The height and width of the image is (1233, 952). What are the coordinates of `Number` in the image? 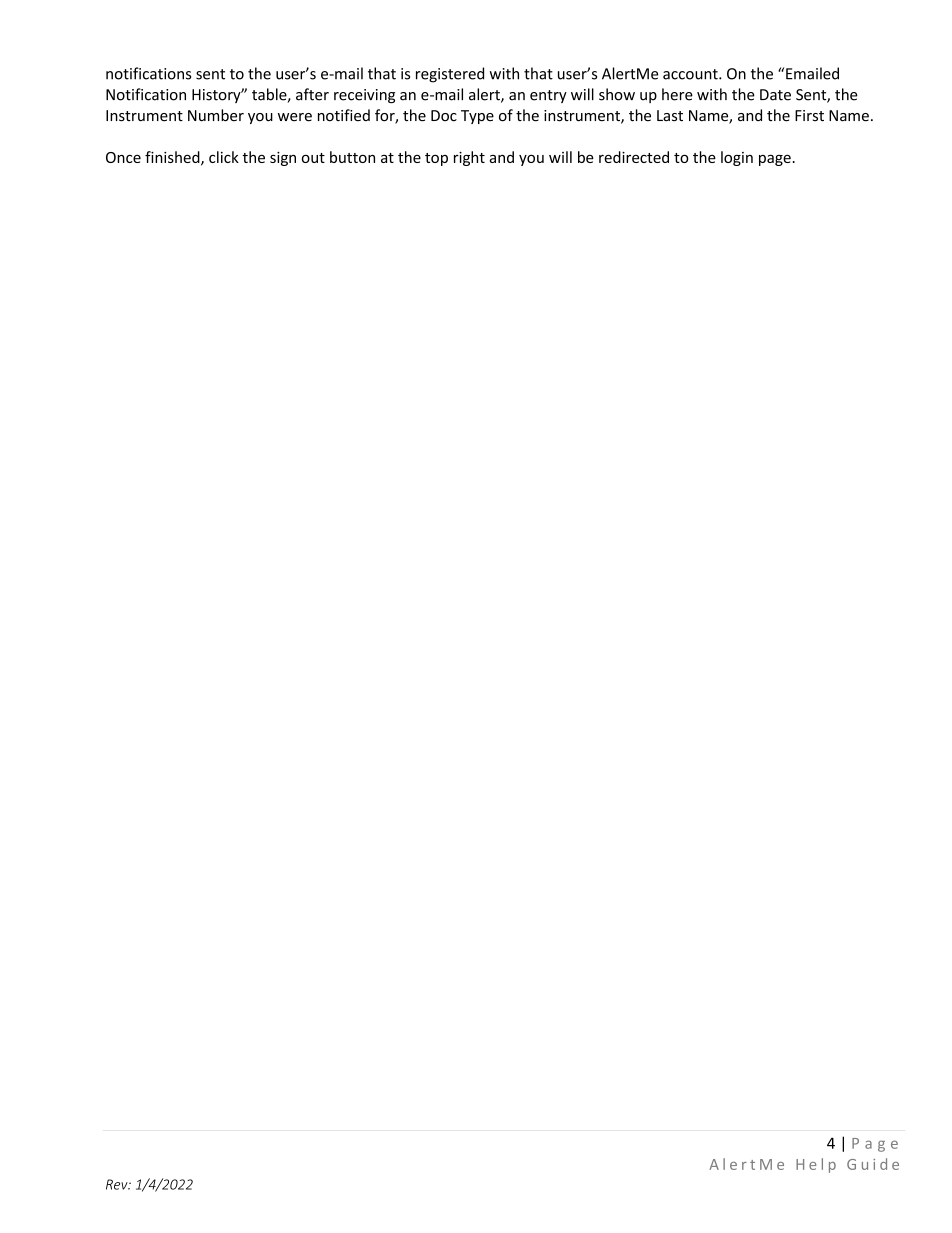 It's located at (216, 115).
